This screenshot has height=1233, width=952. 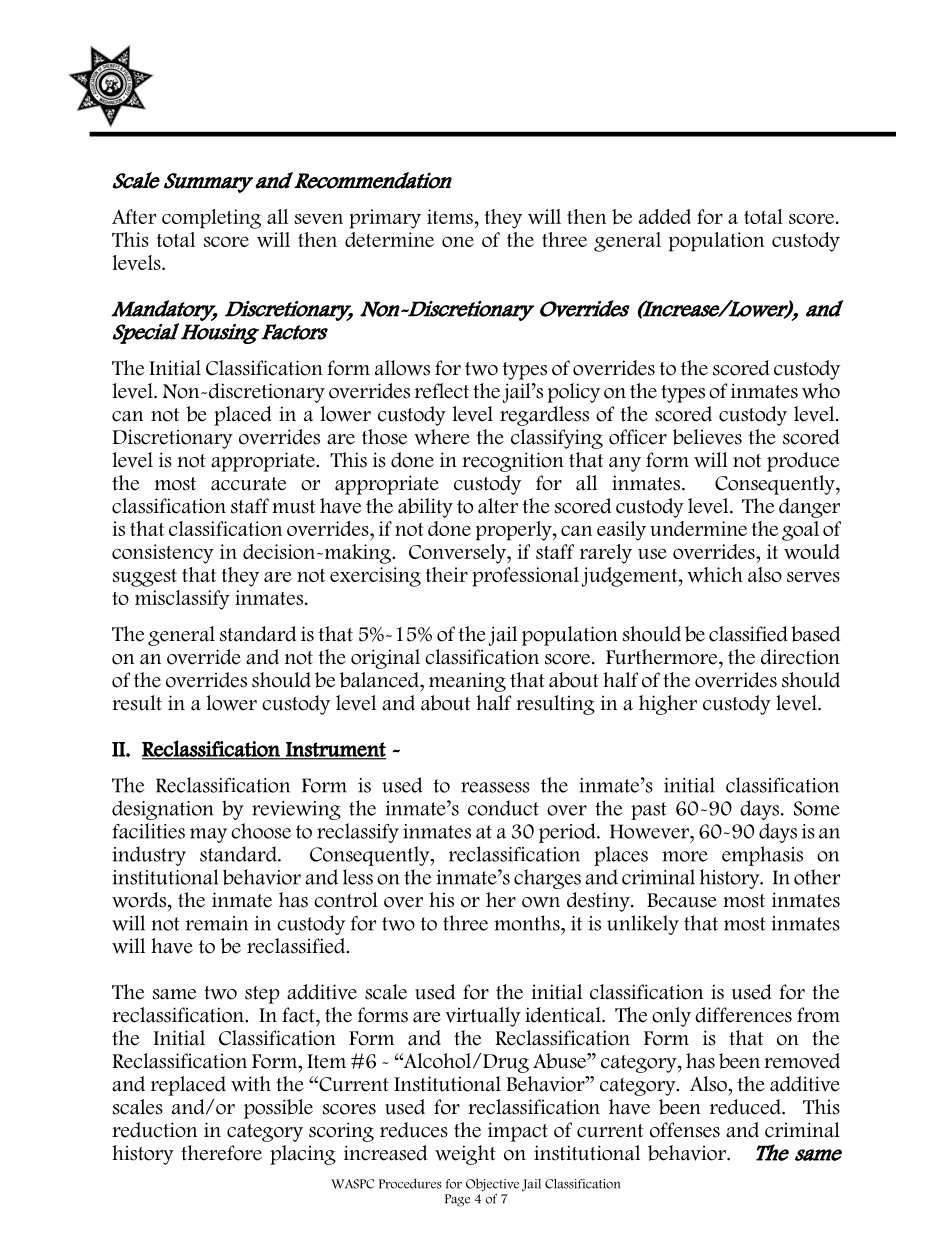 I want to click on where, so click(x=442, y=437).
